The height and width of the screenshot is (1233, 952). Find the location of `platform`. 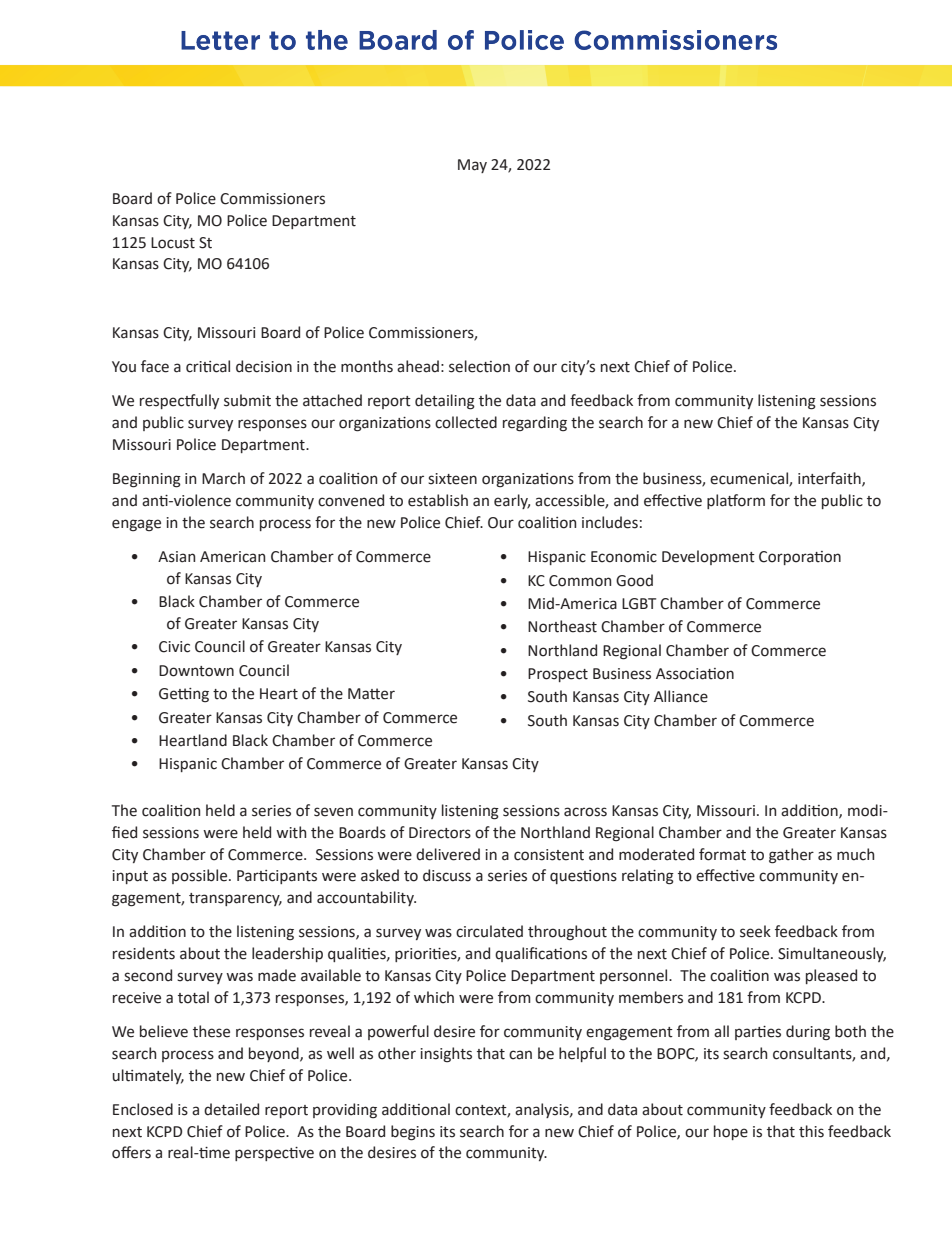

platform is located at coordinates (736, 501).
